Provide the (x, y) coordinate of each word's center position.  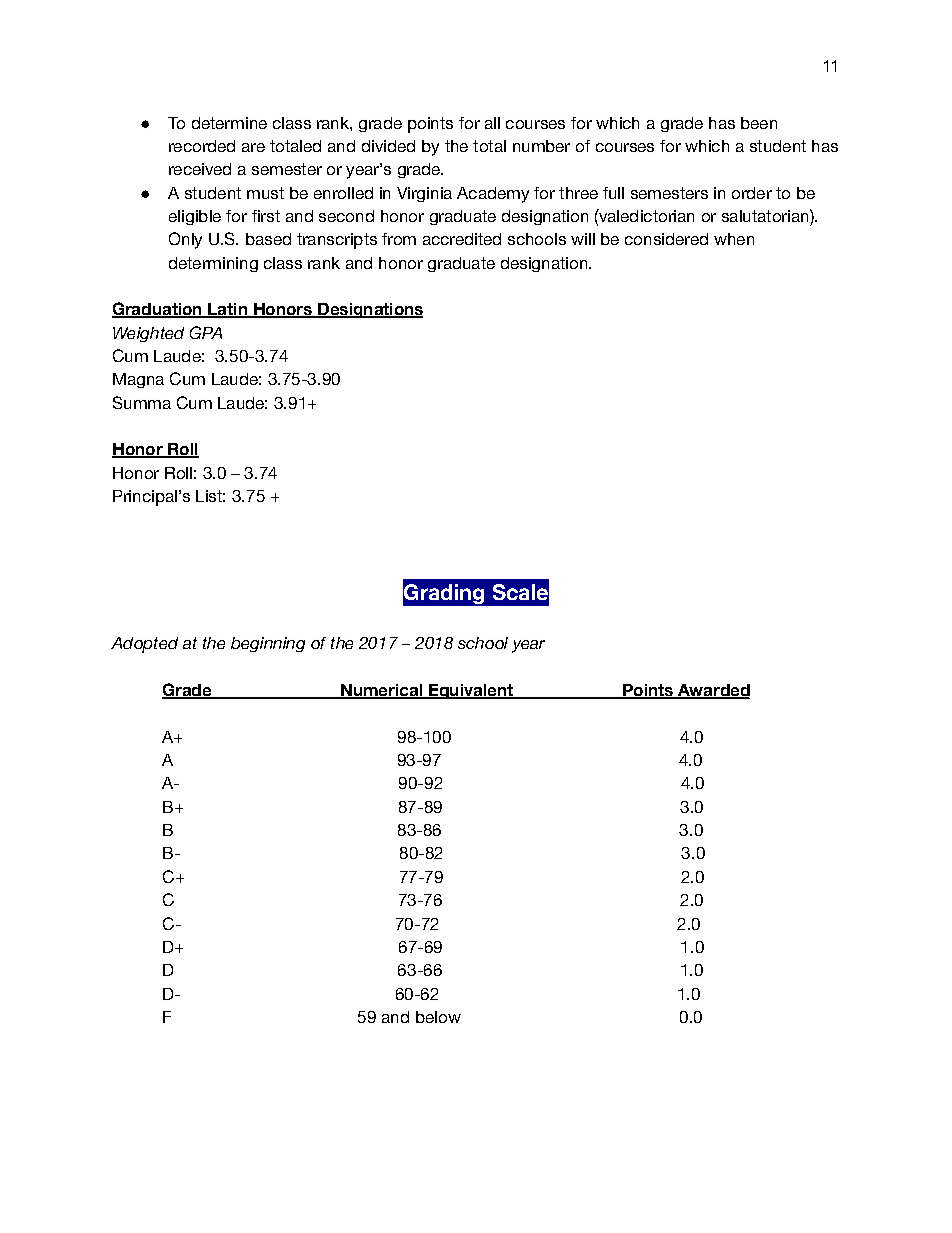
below (438, 1017)
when (734, 239)
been (759, 123)
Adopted (144, 645)
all (492, 123)
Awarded (713, 691)
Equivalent (471, 691)
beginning (268, 644)
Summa (142, 402)
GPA (206, 332)
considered (666, 239)
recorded (202, 146)
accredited (462, 239)
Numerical (382, 691)
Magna (138, 380)
